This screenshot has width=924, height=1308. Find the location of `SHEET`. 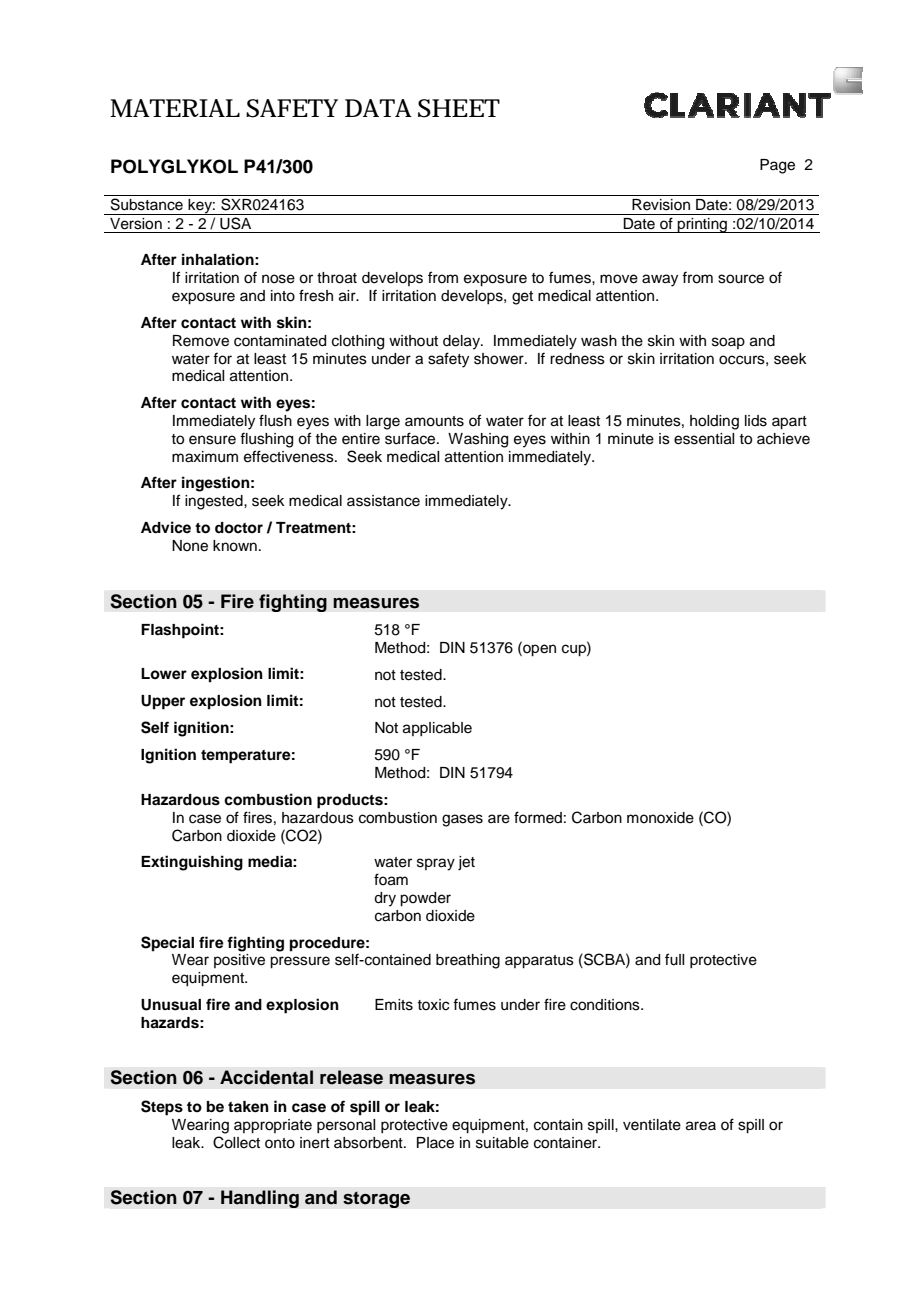

SHEET is located at coordinates (459, 108).
